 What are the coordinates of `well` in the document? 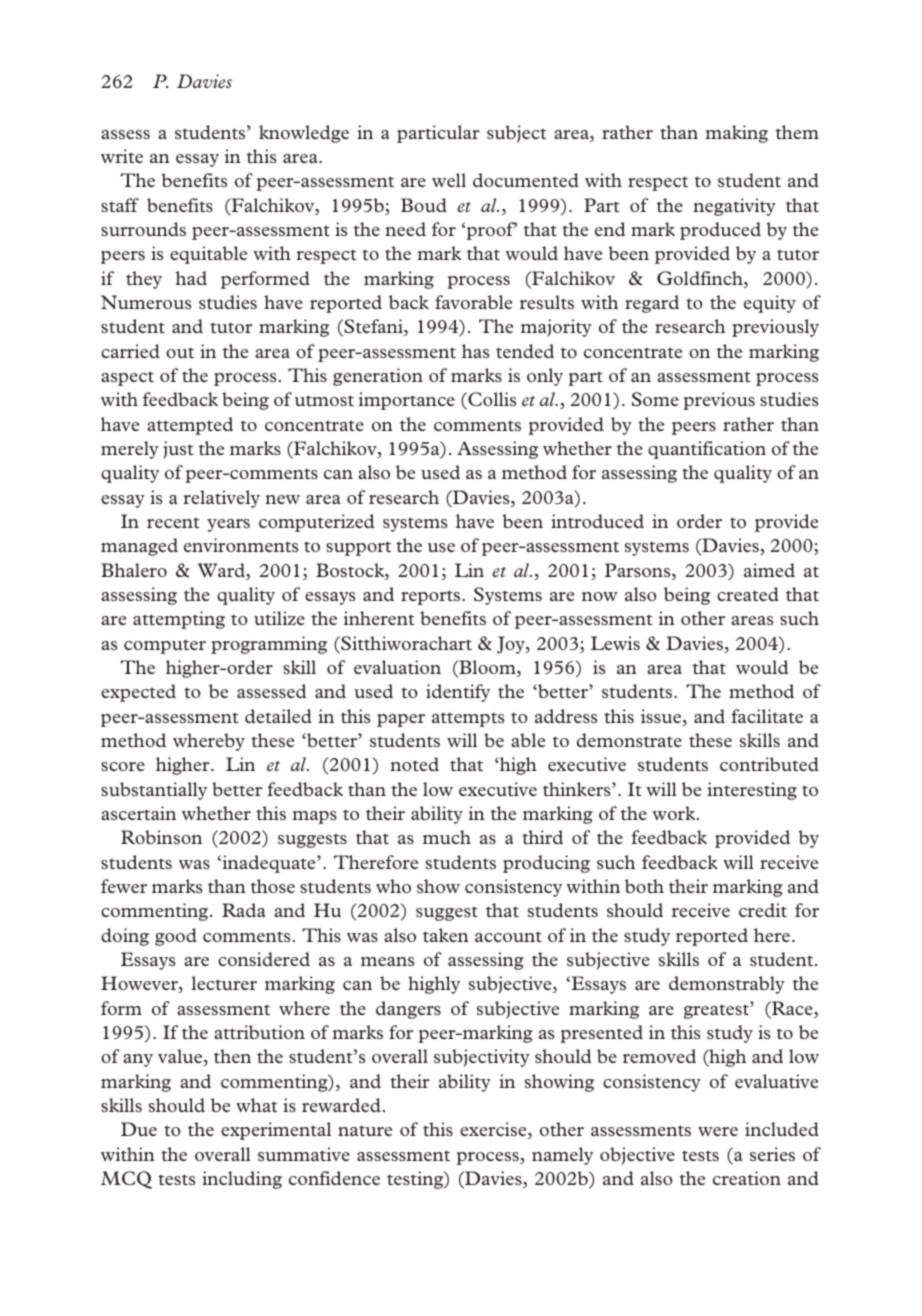 It's located at (449, 180).
